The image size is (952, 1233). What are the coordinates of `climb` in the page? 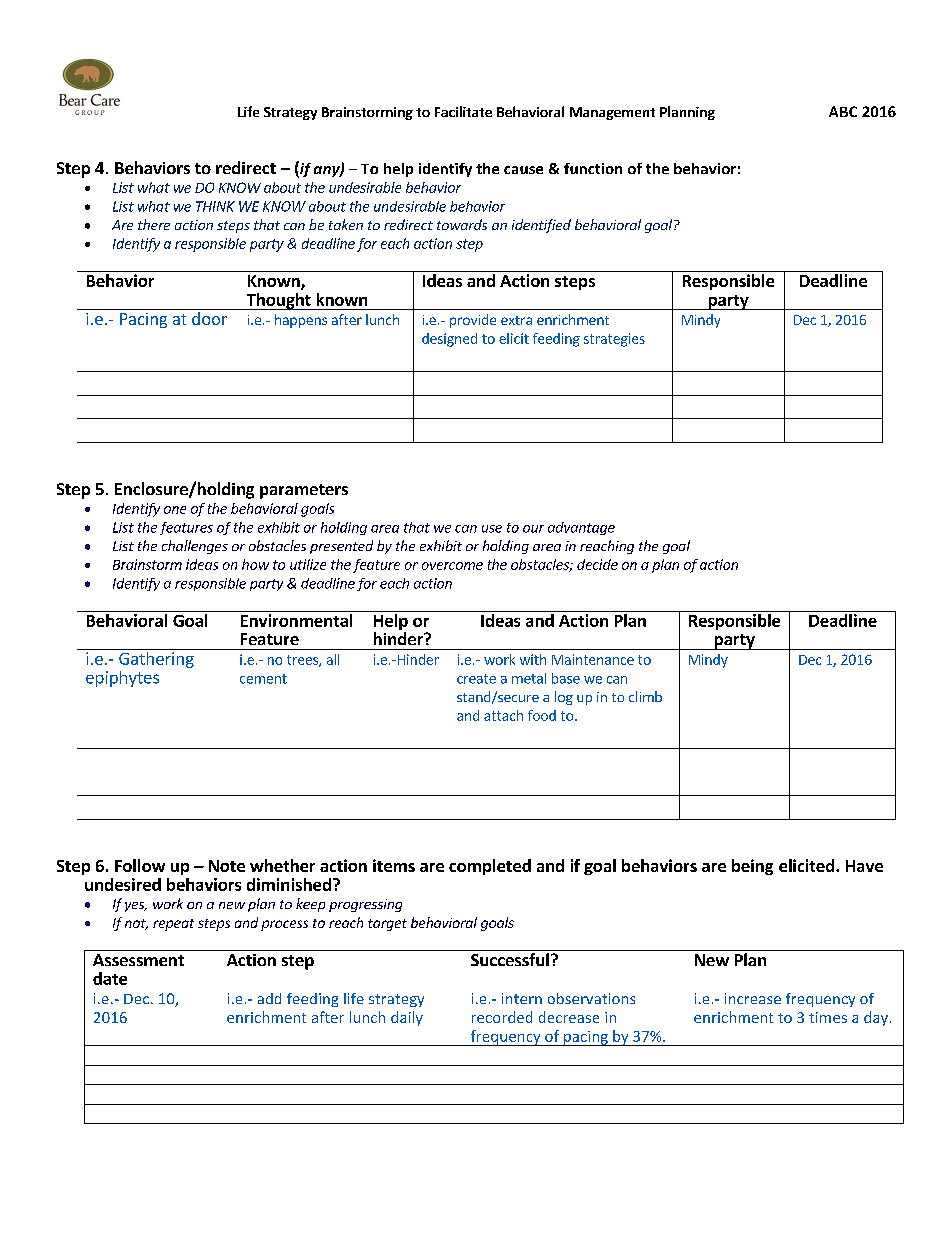 It's located at (645, 696).
